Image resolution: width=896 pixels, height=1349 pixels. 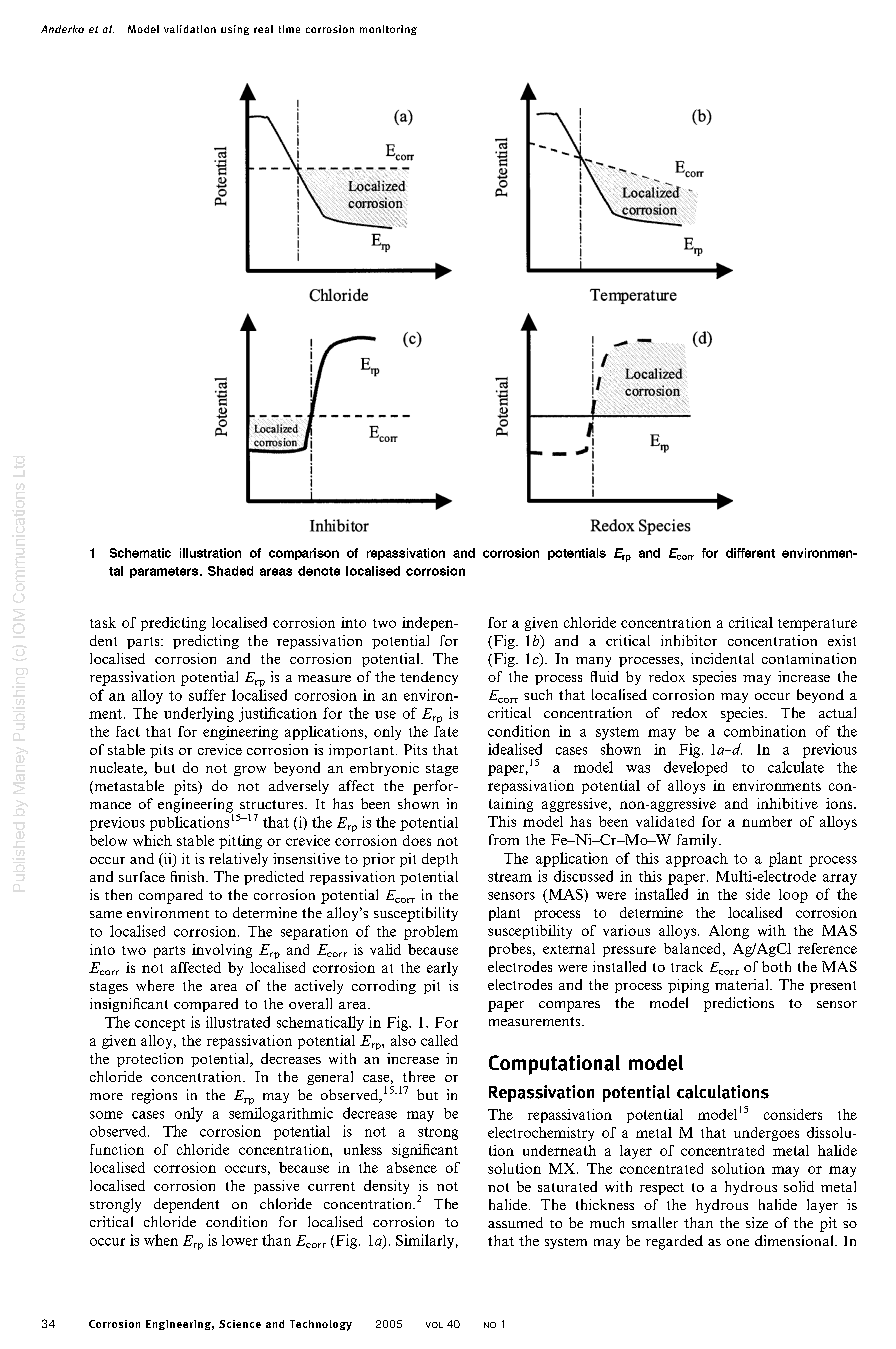 What do you see at coordinates (161, 1240) in the document?
I see `when` at bounding box center [161, 1240].
